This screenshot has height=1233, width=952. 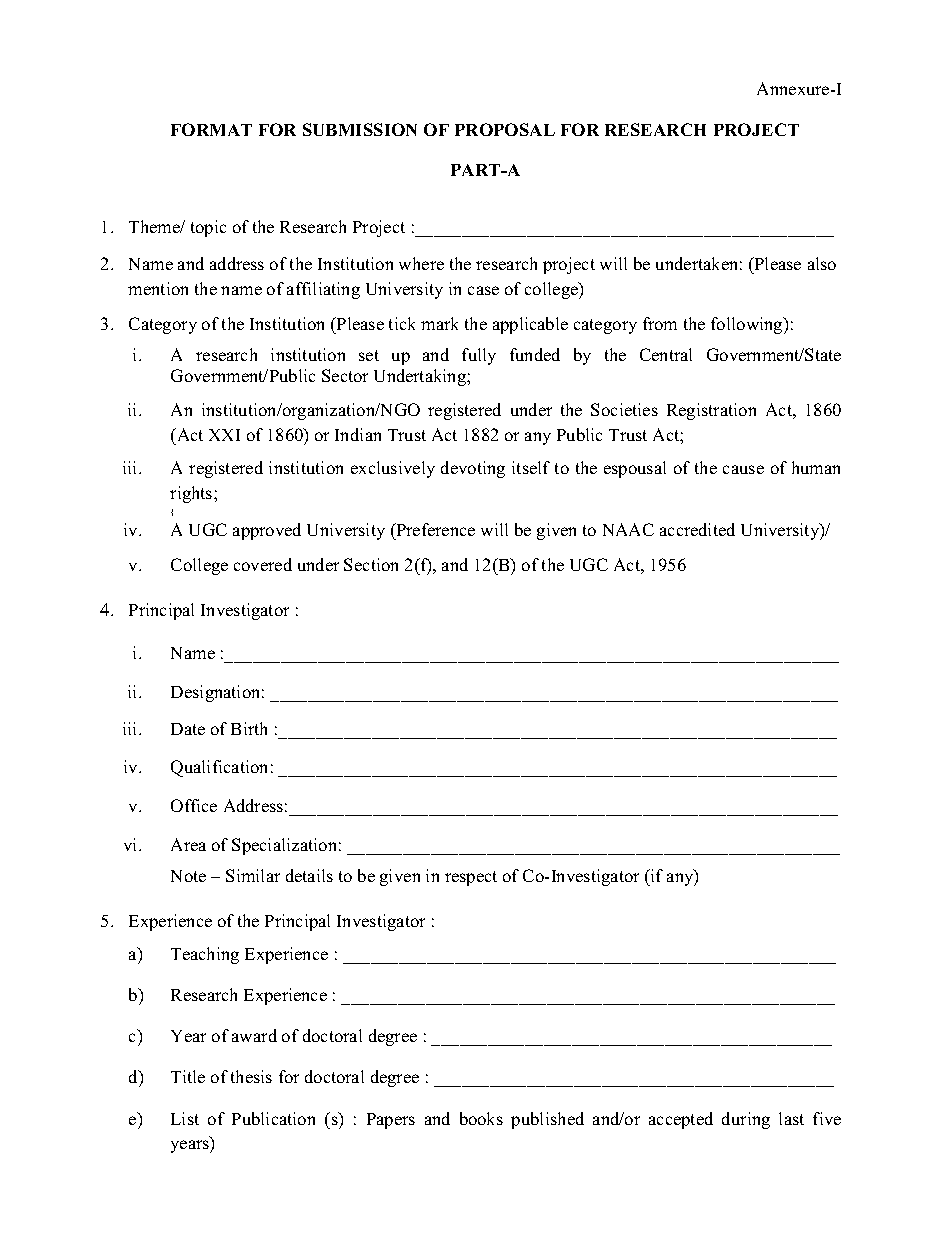 What do you see at coordinates (224, 435) in the screenshot?
I see `XXI` at bounding box center [224, 435].
